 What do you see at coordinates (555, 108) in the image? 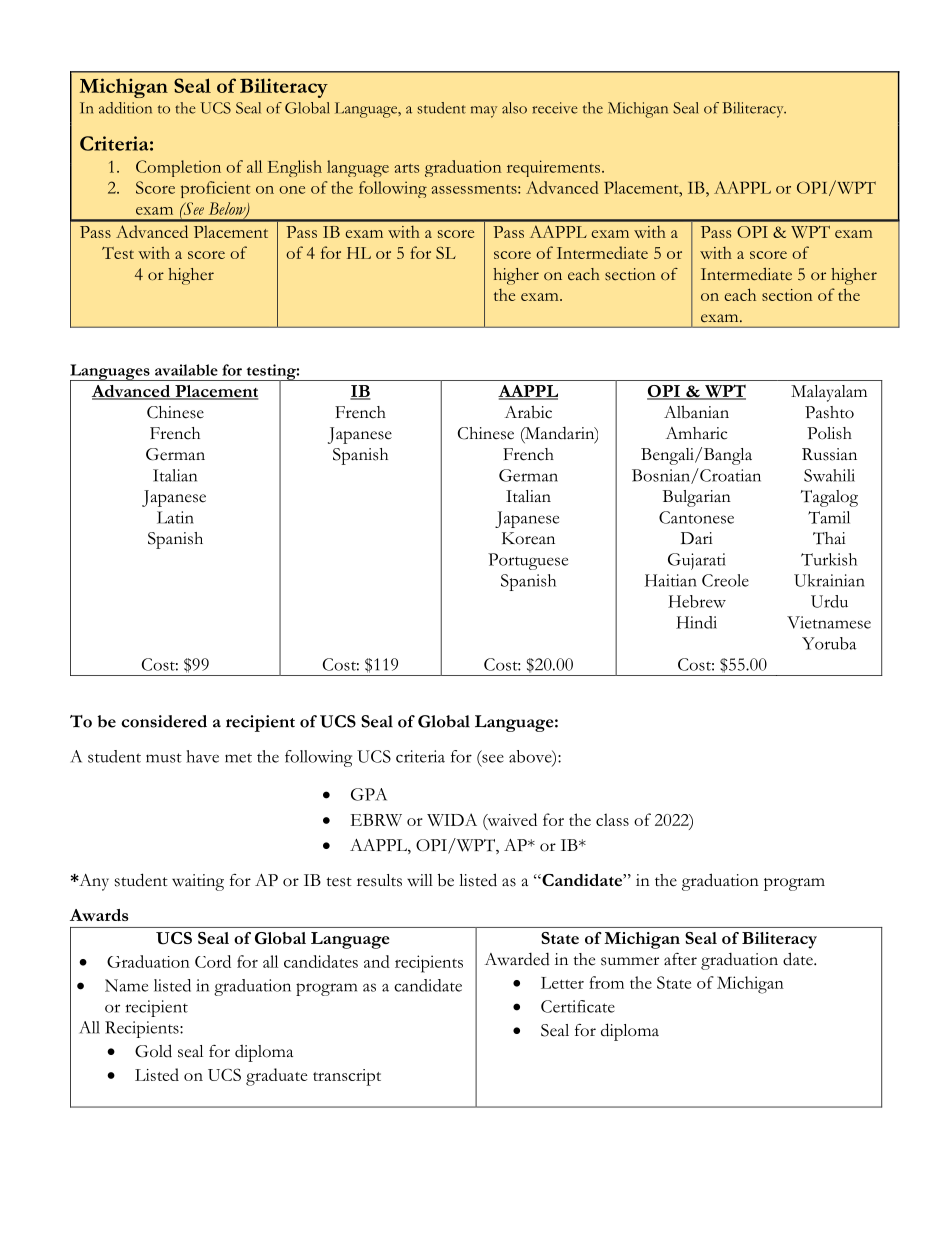
I see `receive` at bounding box center [555, 108].
